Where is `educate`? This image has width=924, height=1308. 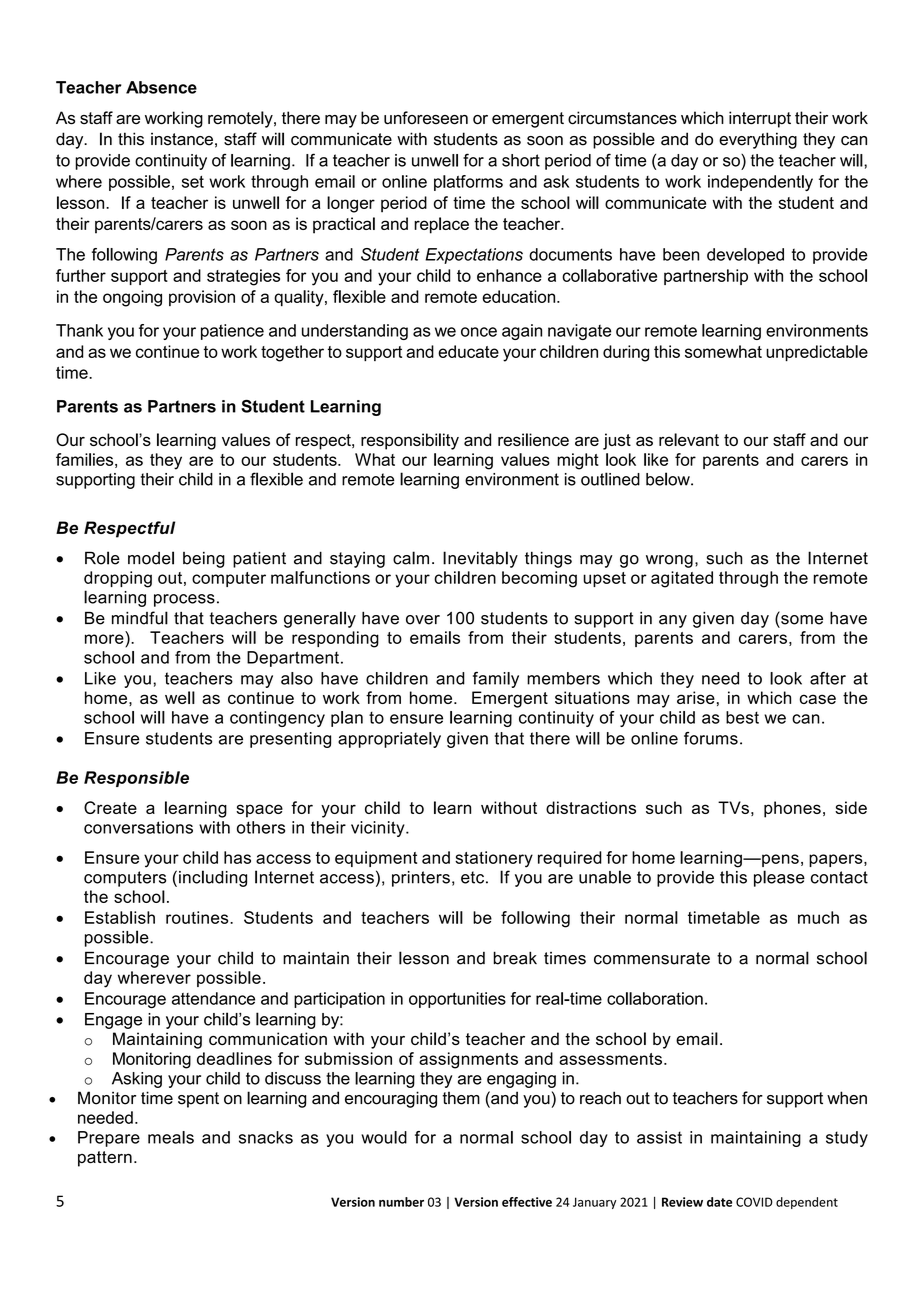
educate is located at coordinates (468, 351).
